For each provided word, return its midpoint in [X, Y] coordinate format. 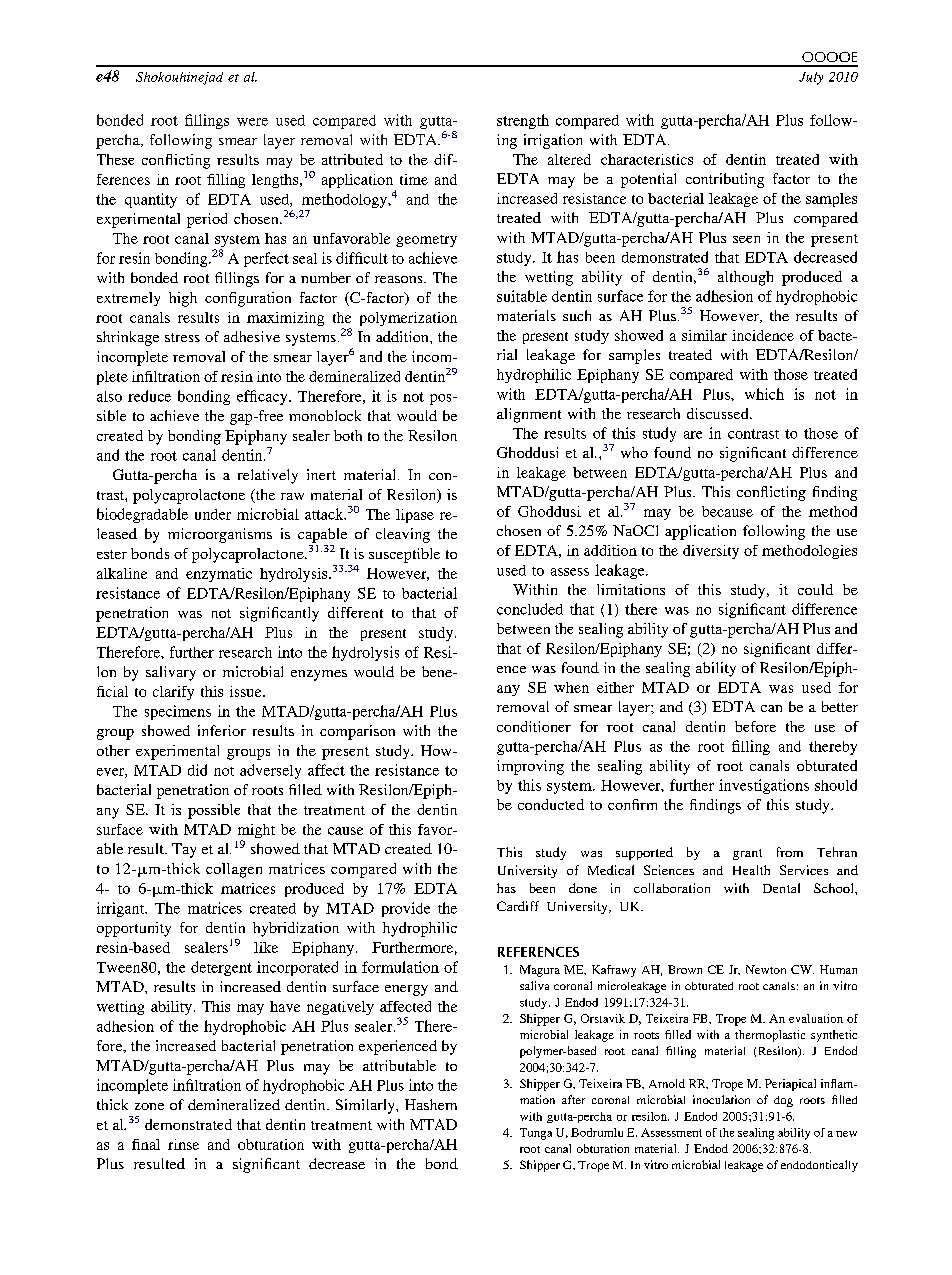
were [252, 122]
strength [523, 121]
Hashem [431, 1104]
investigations [764, 786]
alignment [529, 415]
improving [530, 767]
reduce [149, 396]
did [197, 770]
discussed [719, 413]
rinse [183, 1144]
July [811, 78]
